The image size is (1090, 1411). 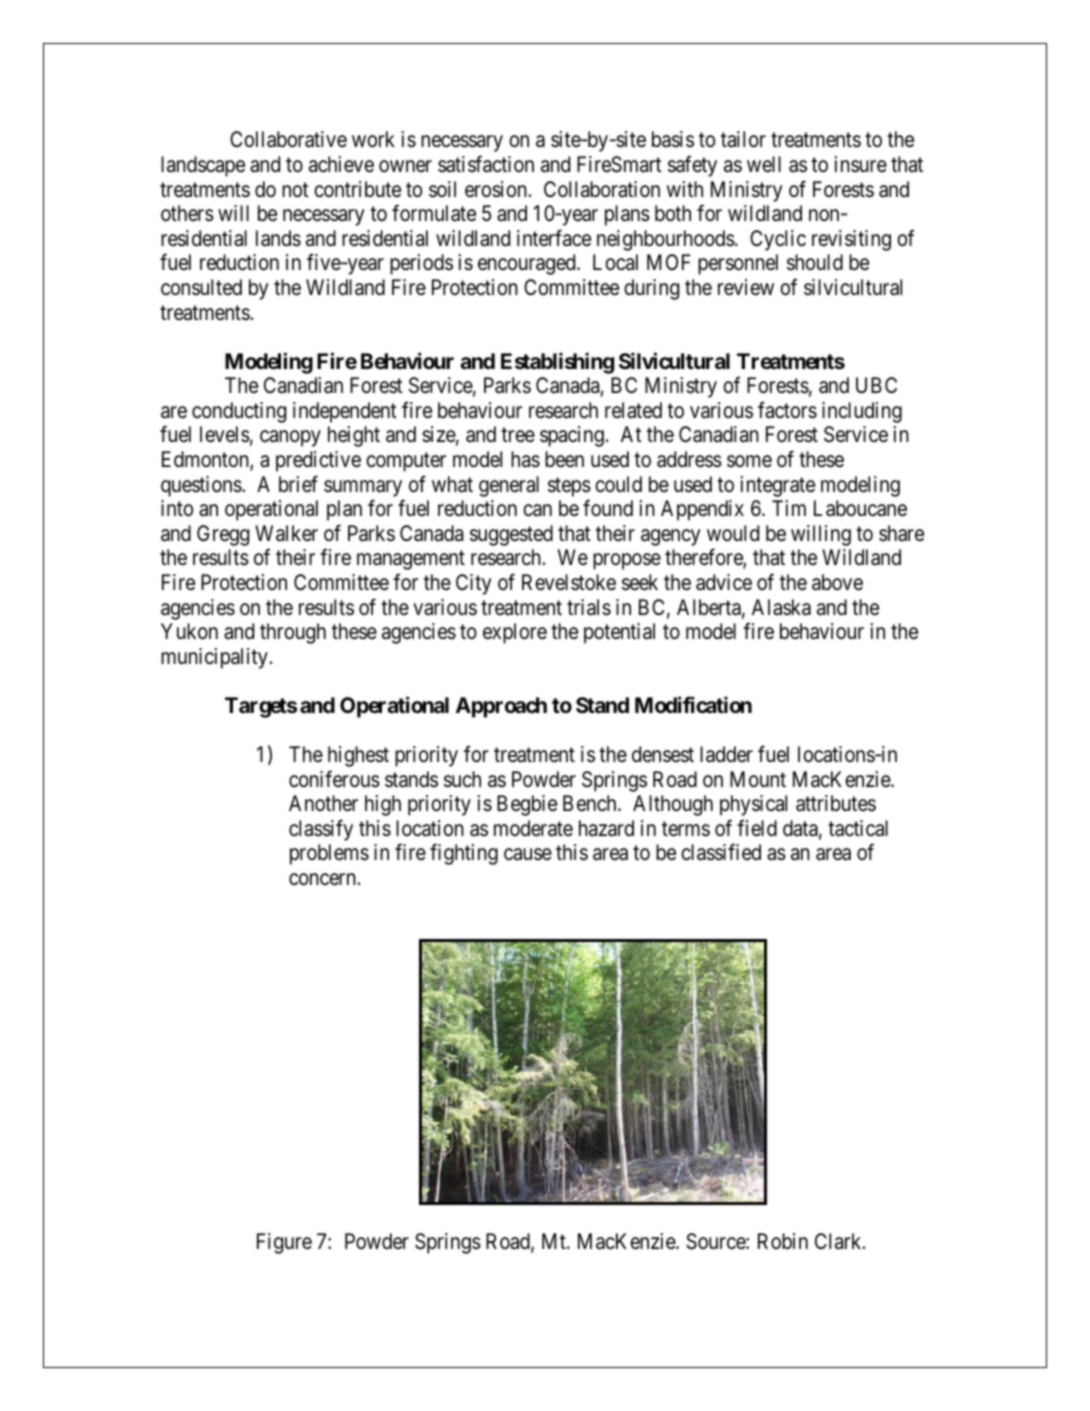 What do you see at coordinates (858, 828) in the screenshot?
I see `tactical` at bounding box center [858, 828].
